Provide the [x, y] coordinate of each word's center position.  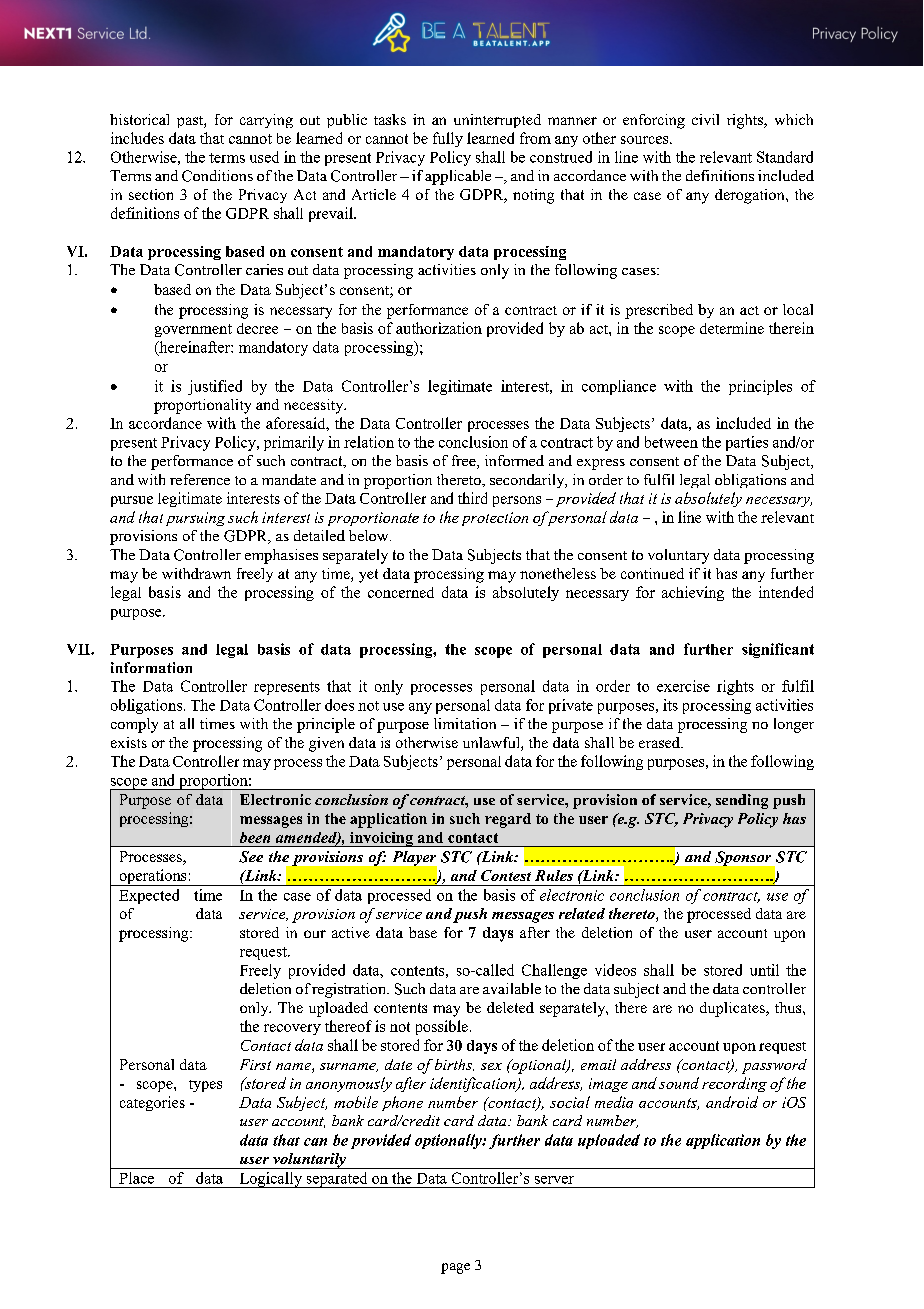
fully [448, 139]
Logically [270, 1180]
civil [705, 119]
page [455, 1268]
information [151, 667]
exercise [683, 686]
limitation [465, 723]
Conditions [217, 176]
